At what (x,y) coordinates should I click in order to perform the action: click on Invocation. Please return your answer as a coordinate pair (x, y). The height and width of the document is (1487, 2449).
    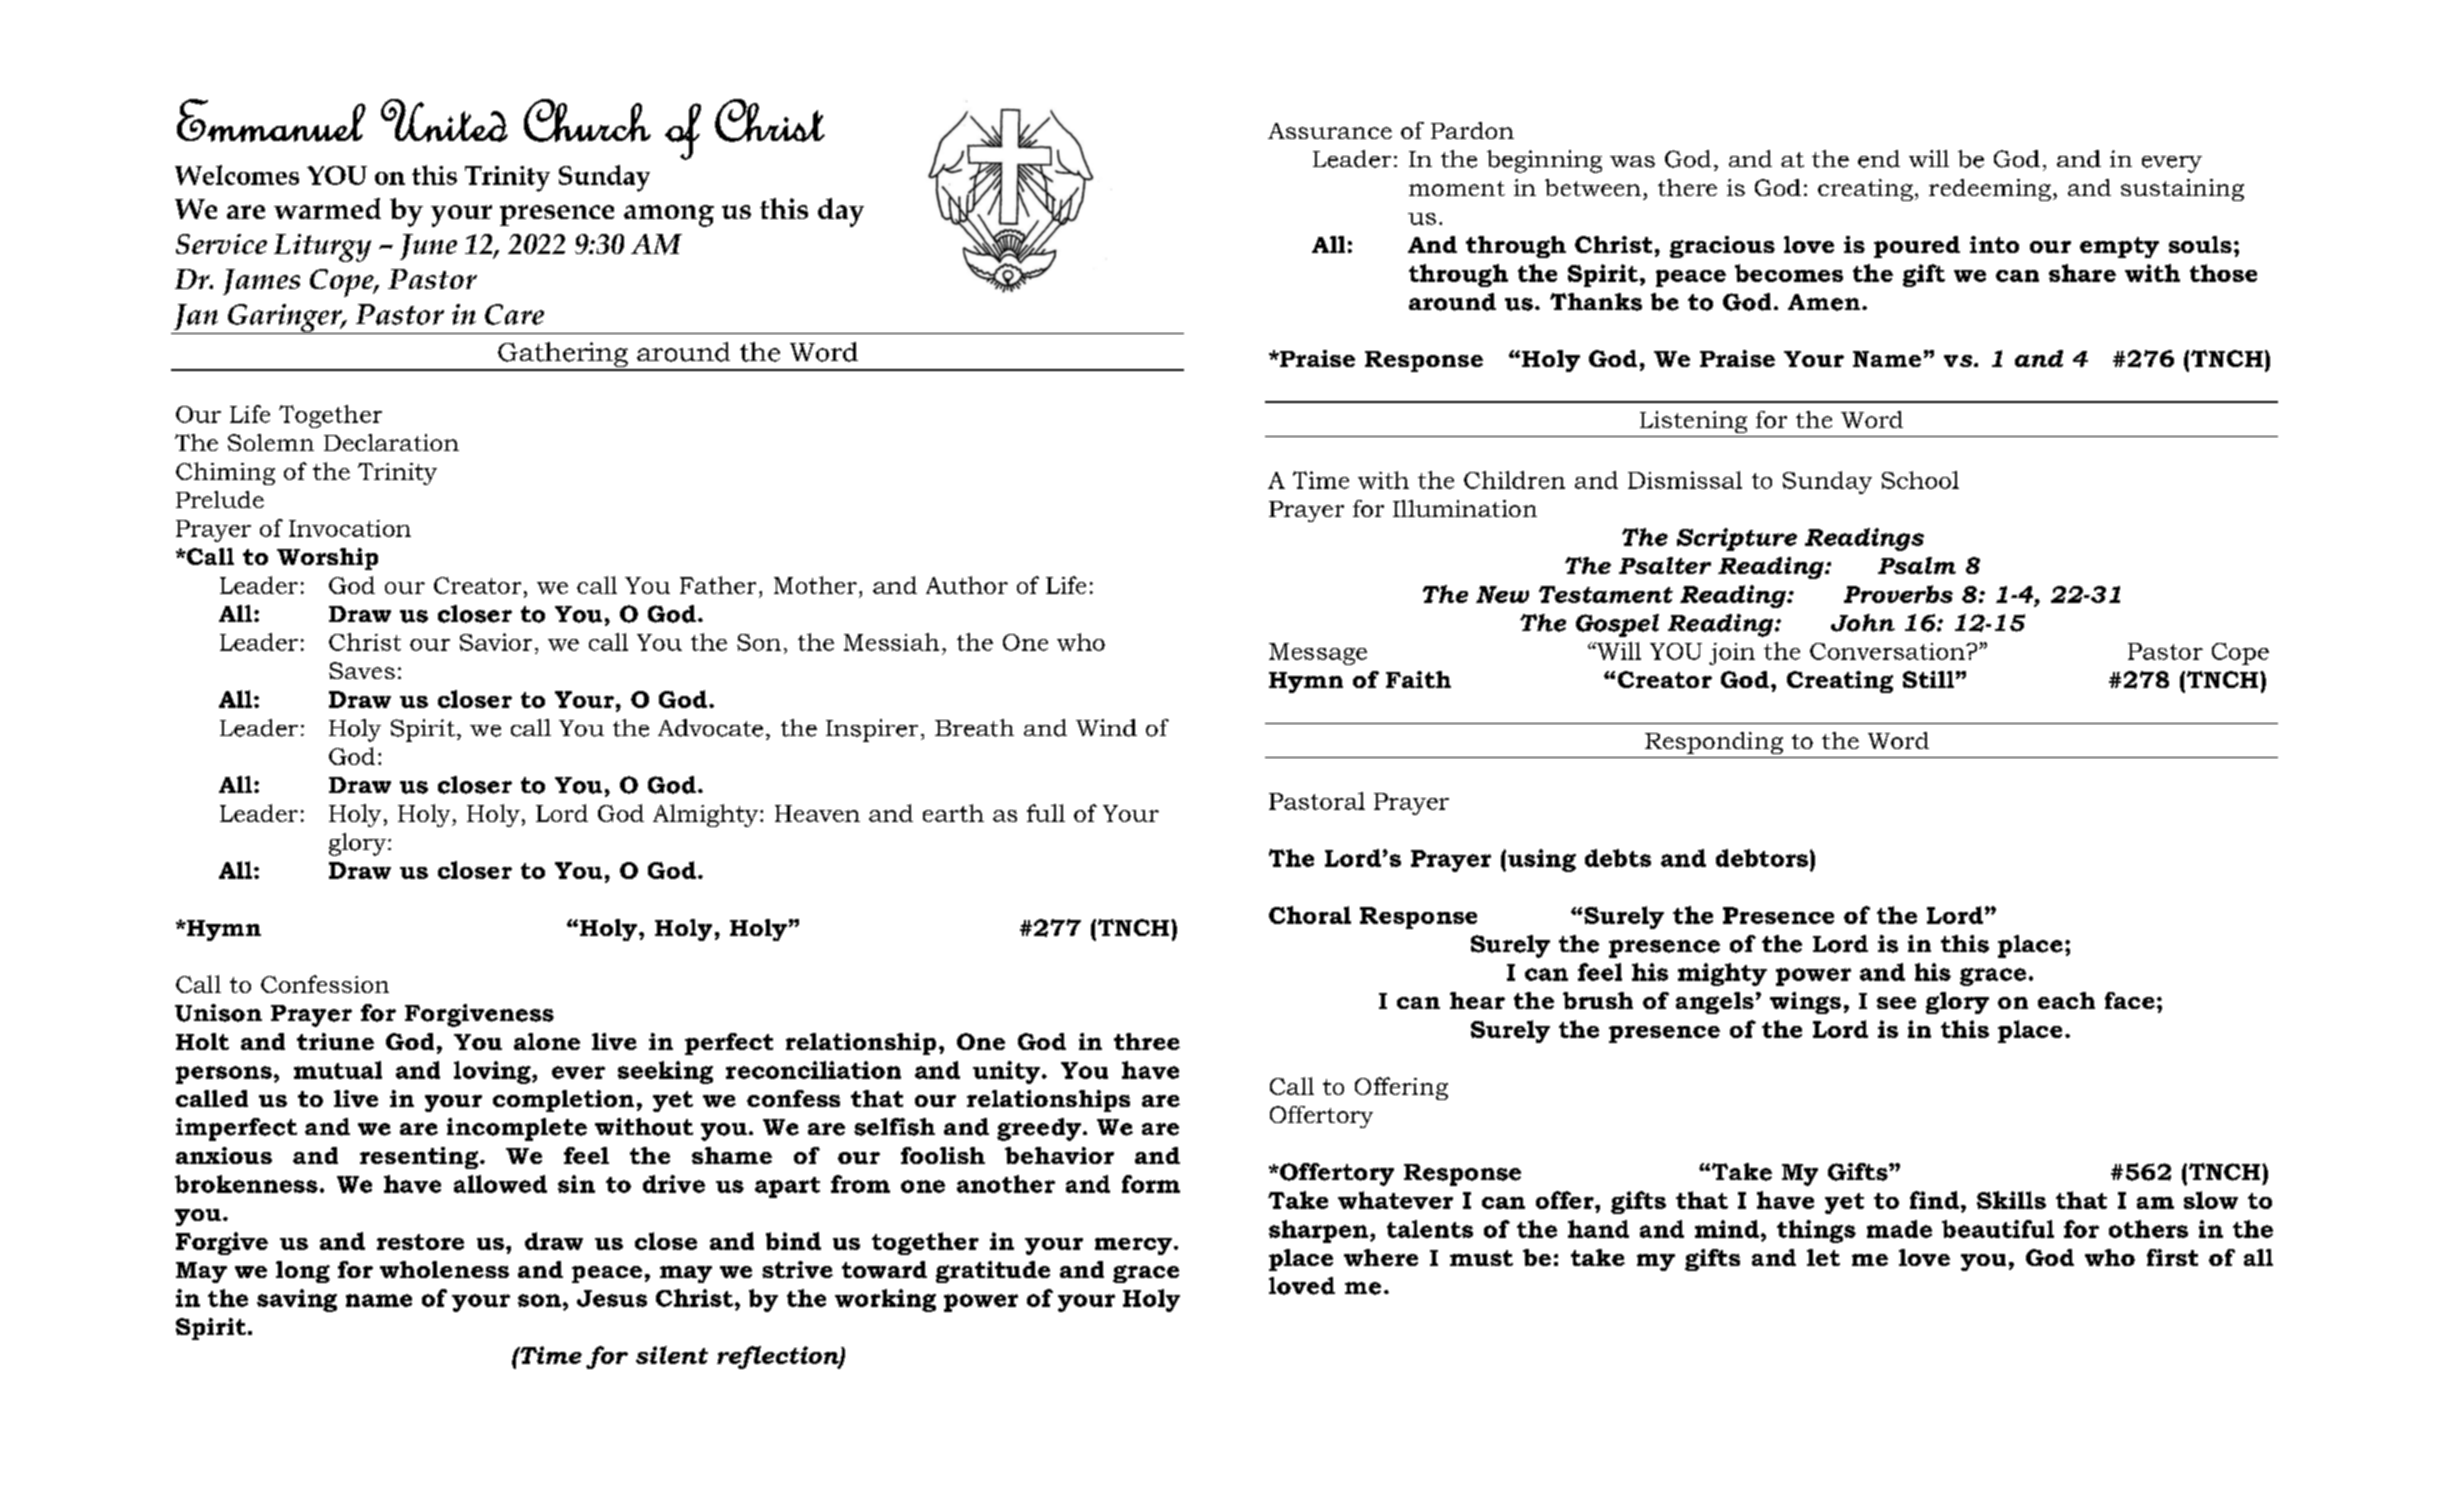
    Looking at the image, I should click on (350, 528).
